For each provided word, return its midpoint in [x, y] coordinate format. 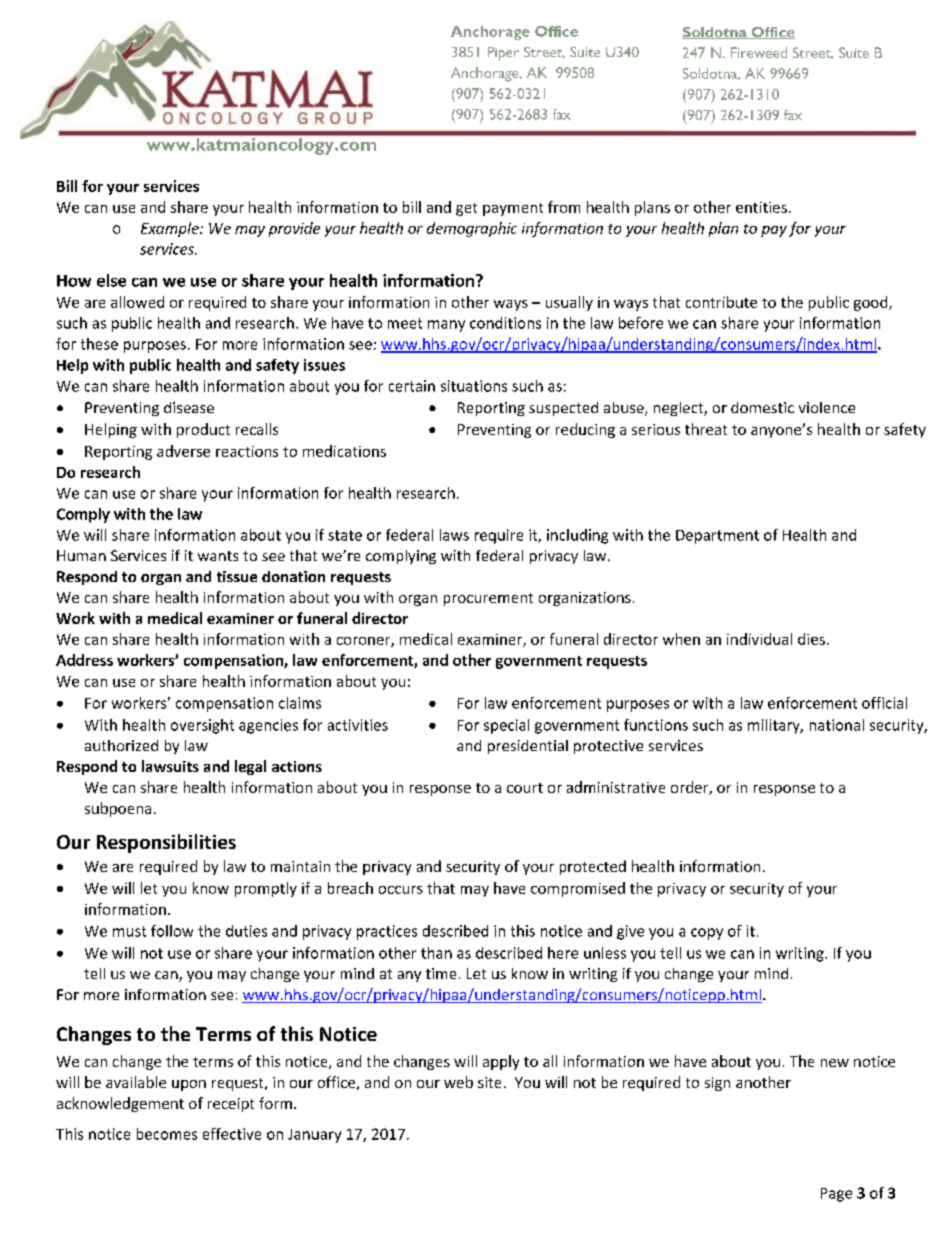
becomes [167, 1134]
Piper [503, 54]
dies [811, 639]
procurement [488, 599]
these [99, 344]
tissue [237, 576]
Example [171, 229]
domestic [762, 407]
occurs [401, 890]
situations [474, 386]
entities [761, 207]
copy [707, 934]
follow [172, 931]
